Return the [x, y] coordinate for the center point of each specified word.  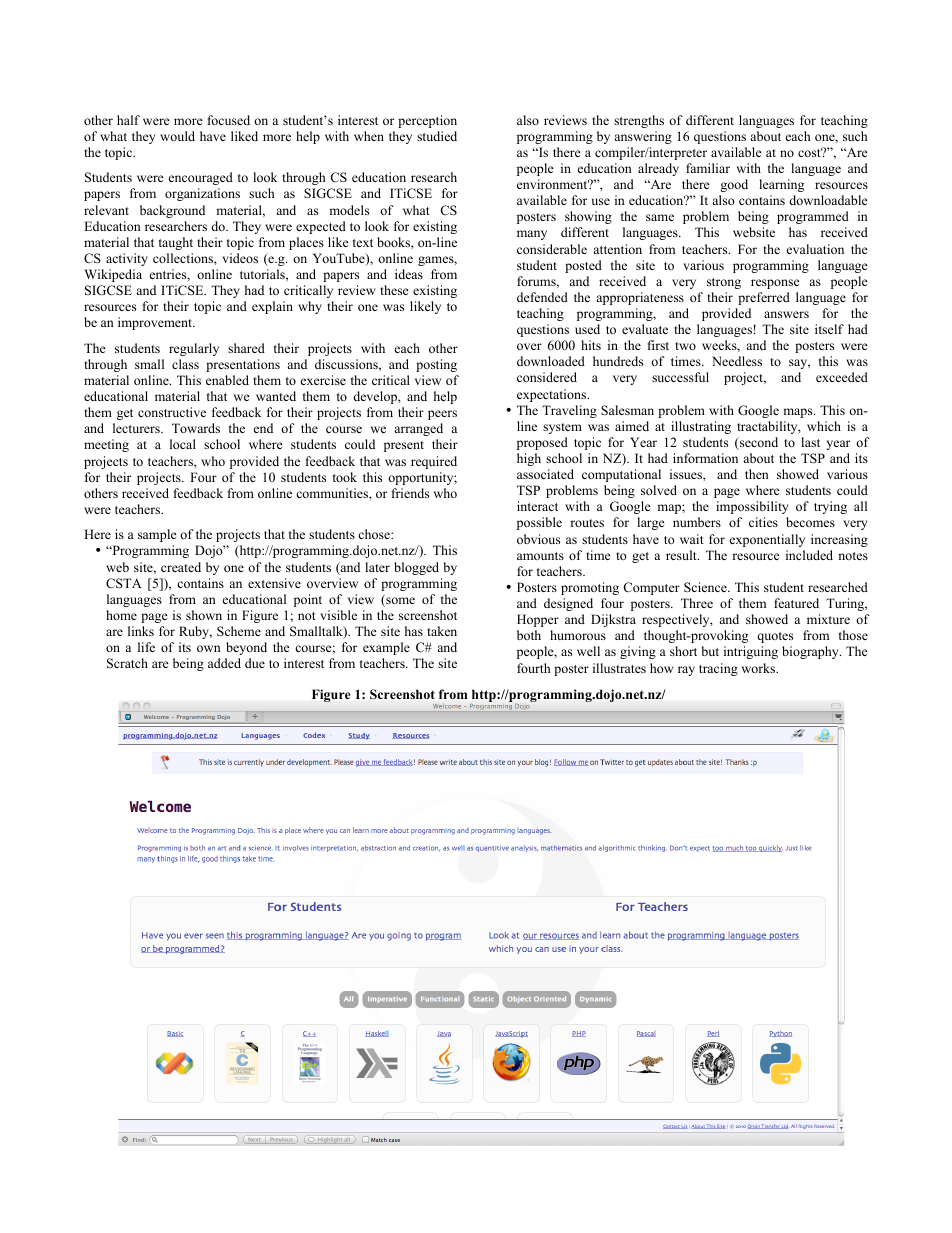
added [224, 663]
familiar [708, 168]
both [529, 635]
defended [542, 297]
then [757, 474]
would [177, 136]
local [183, 444]
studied [437, 136]
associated [545, 474]
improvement [156, 323]
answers [786, 314]
